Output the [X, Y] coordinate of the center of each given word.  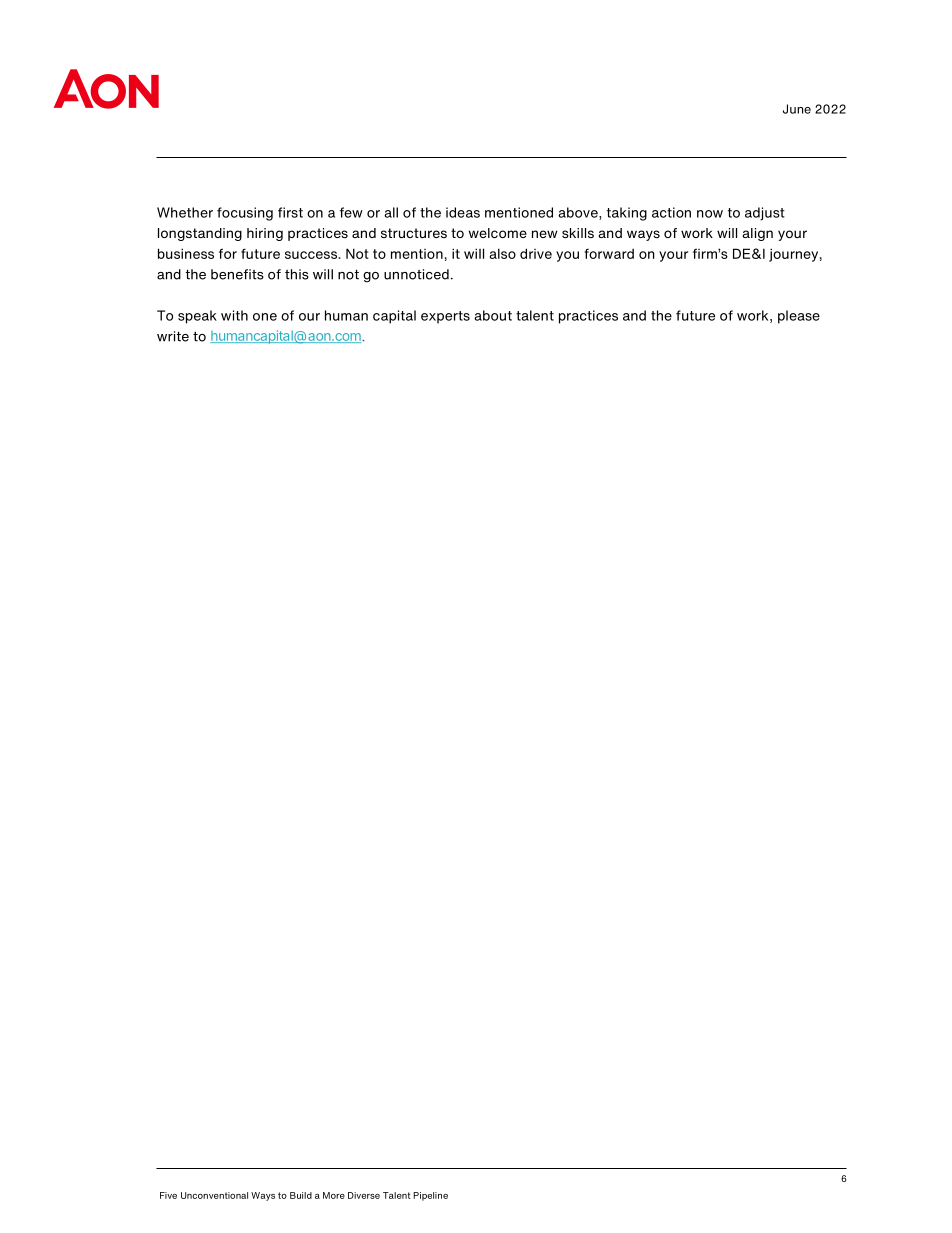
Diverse [364, 1195]
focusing [245, 214]
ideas [463, 212]
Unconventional [214, 1195]
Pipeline [430, 1196]
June [797, 109]
